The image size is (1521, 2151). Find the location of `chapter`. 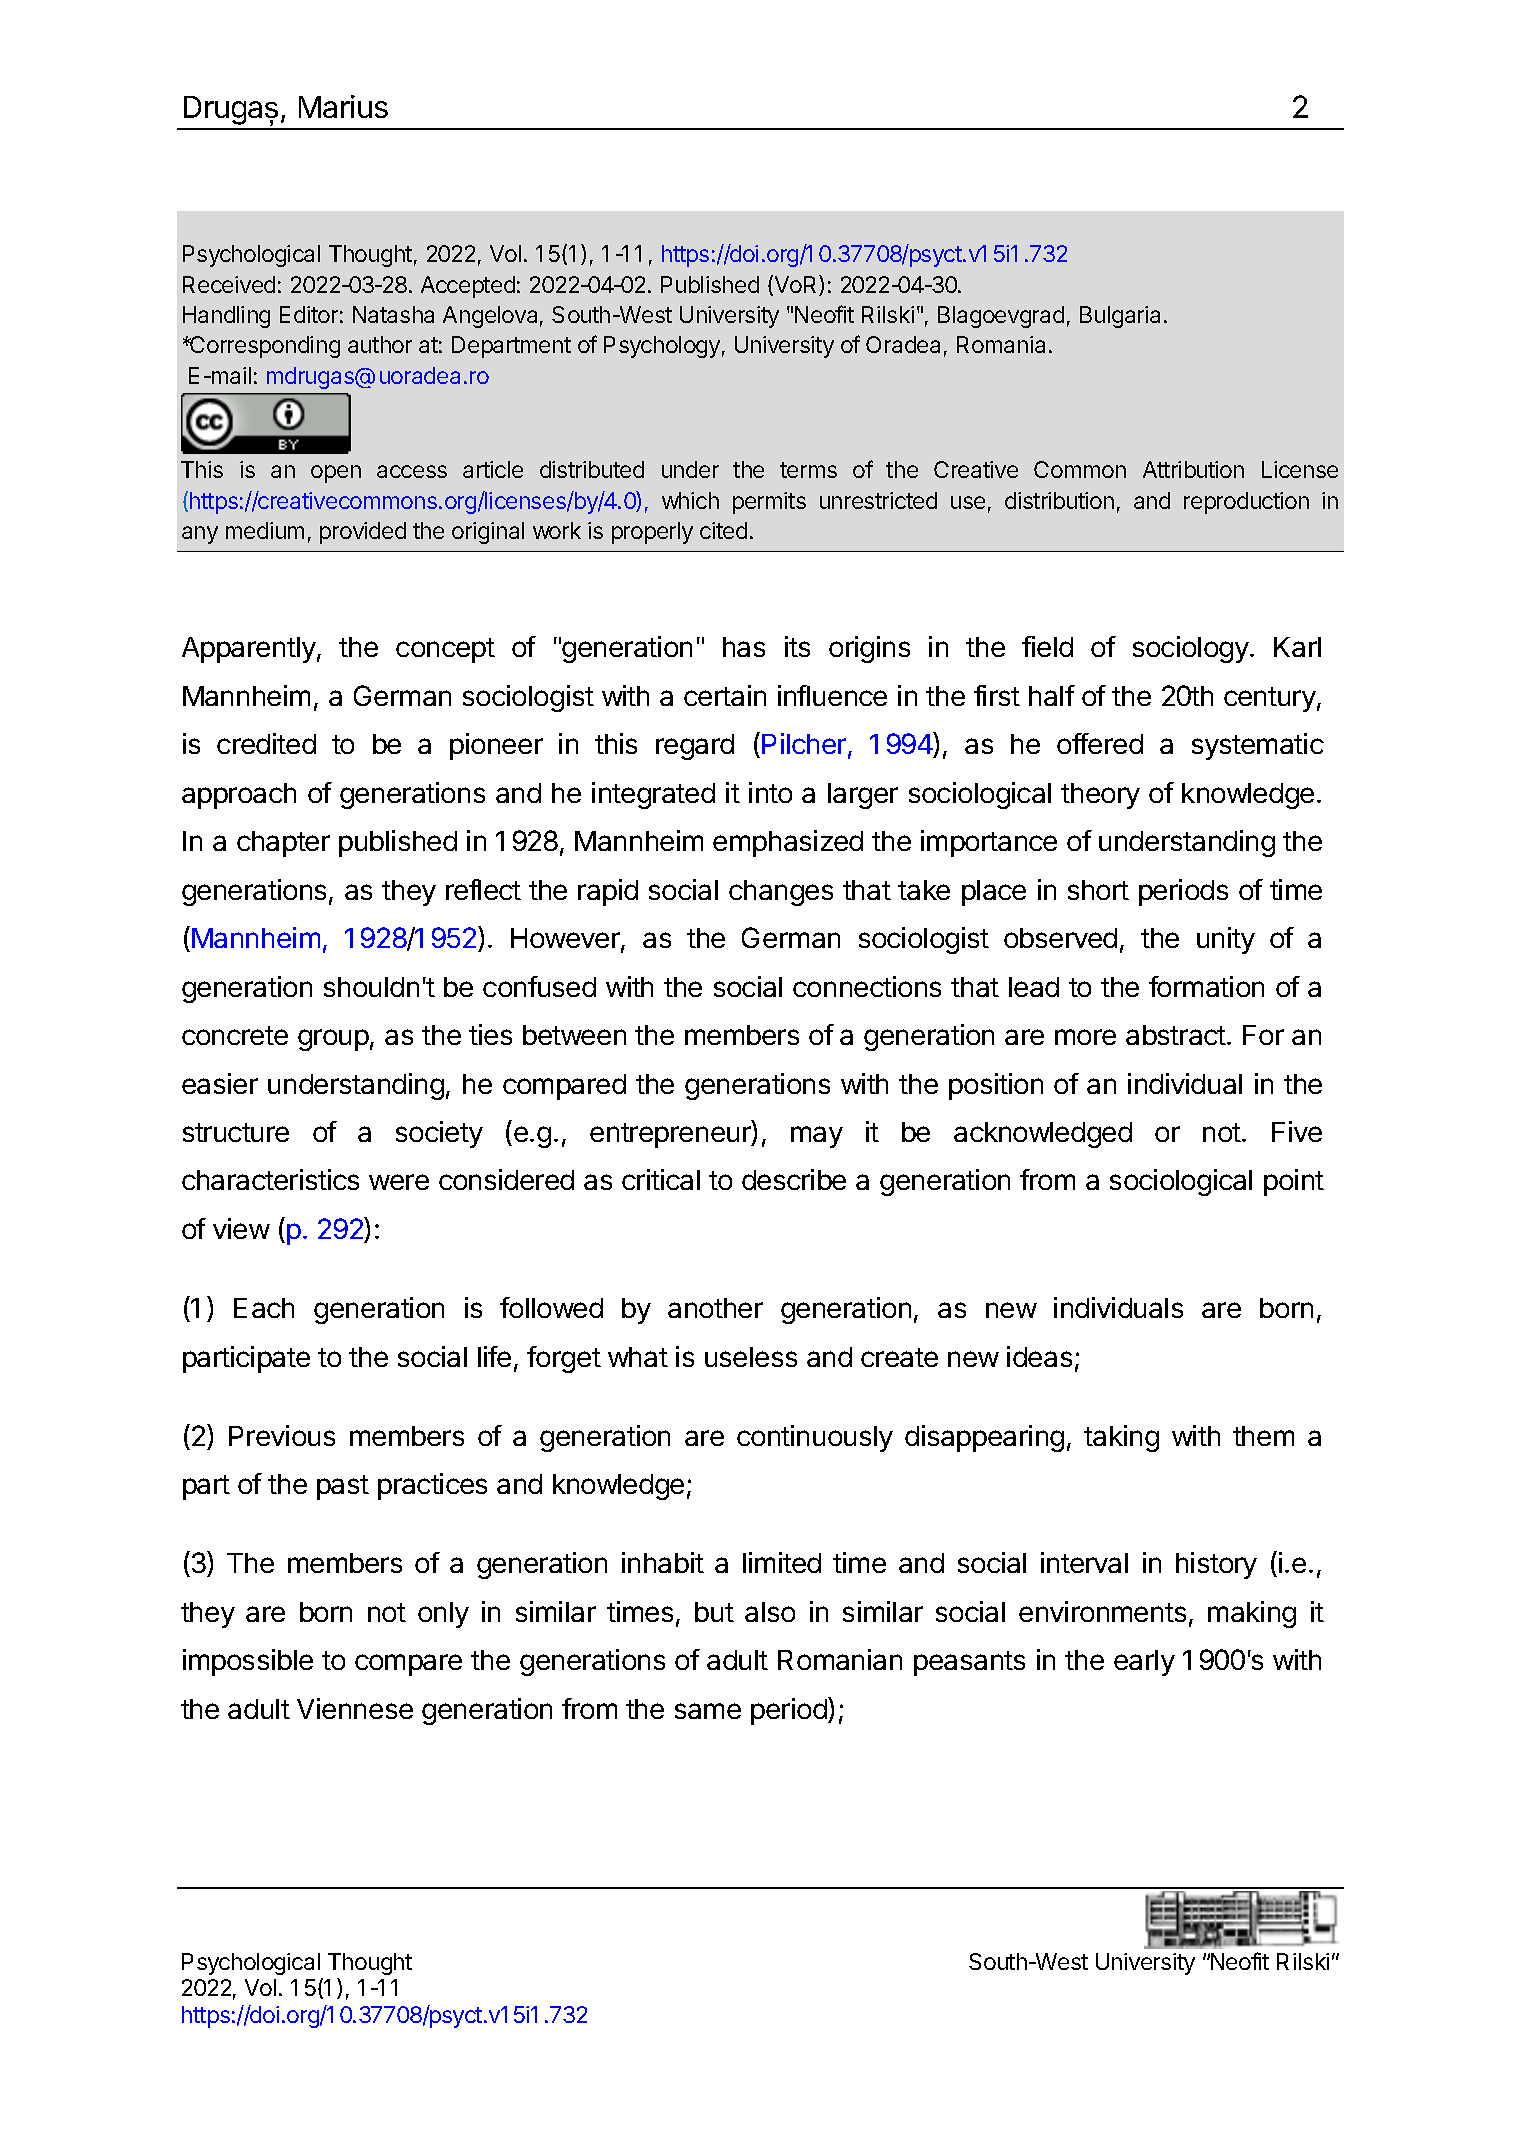

chapter is located at coordinates (283, 844).
